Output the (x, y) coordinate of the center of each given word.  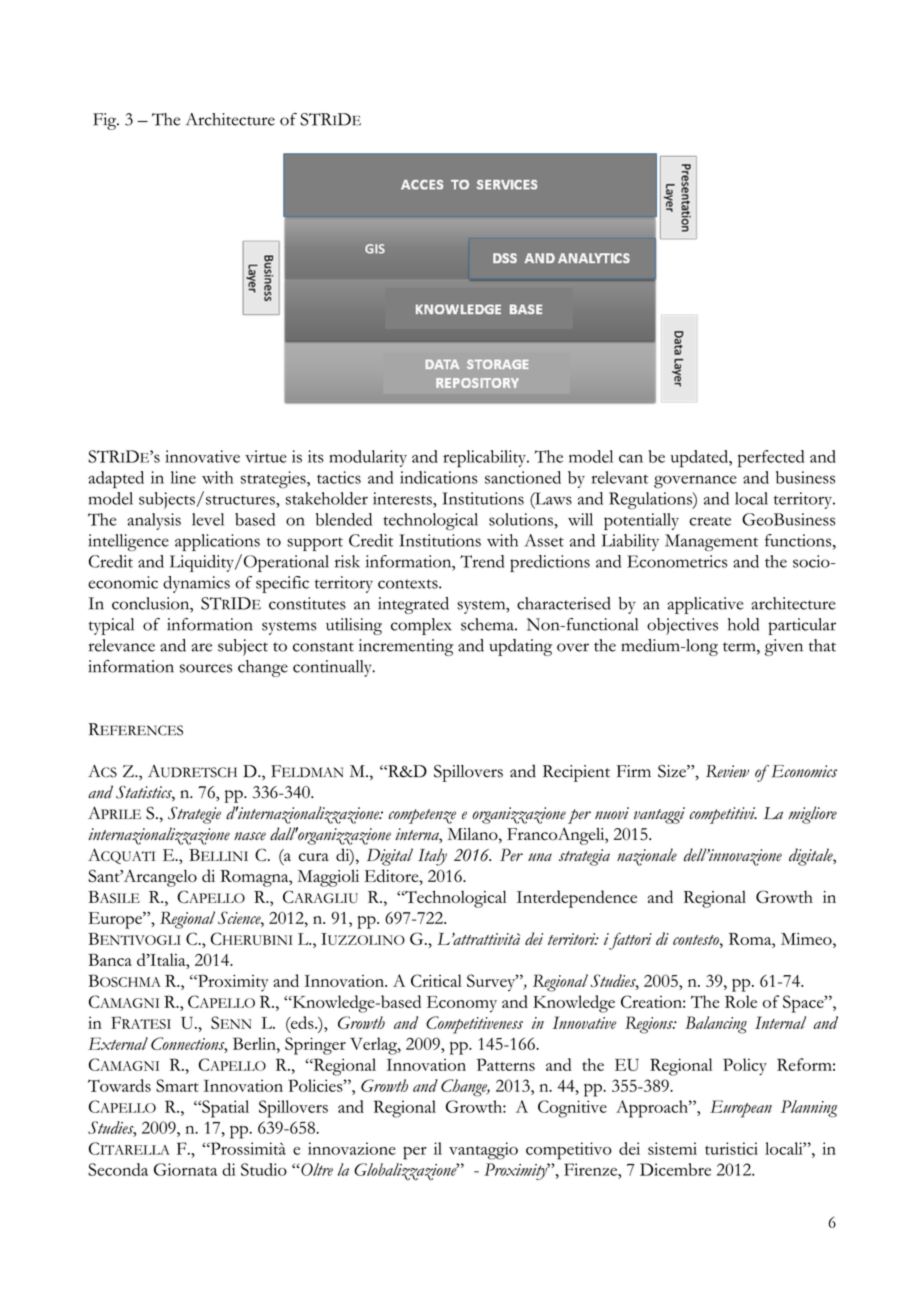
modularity (368, 458)
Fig (106, 121)
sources (206, 668)
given (784, 647)
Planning (809, 1109)
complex (421, 626)
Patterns (506, 1064)
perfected (771, 459)
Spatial (224, 1109)
